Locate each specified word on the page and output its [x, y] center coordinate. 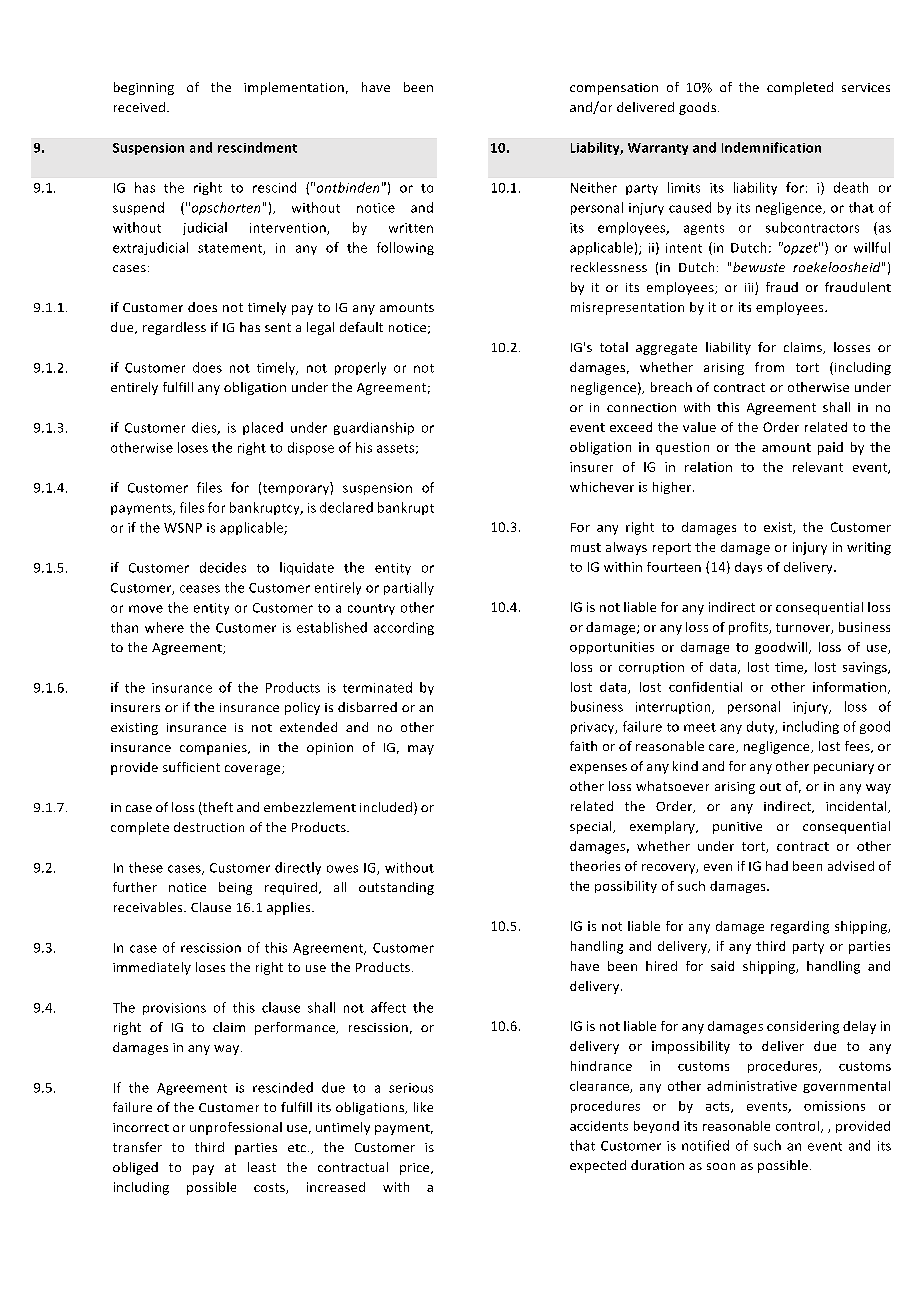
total [614, 347]
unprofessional [236, 1128]
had [777, 866]
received [139, 107]
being [235, 888]
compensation [614, 89]
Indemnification [771, 147]
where [164, 627]
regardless [174, 328]
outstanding [396, 888]
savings [866, 668]
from [769, 367]
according [404, 628]
